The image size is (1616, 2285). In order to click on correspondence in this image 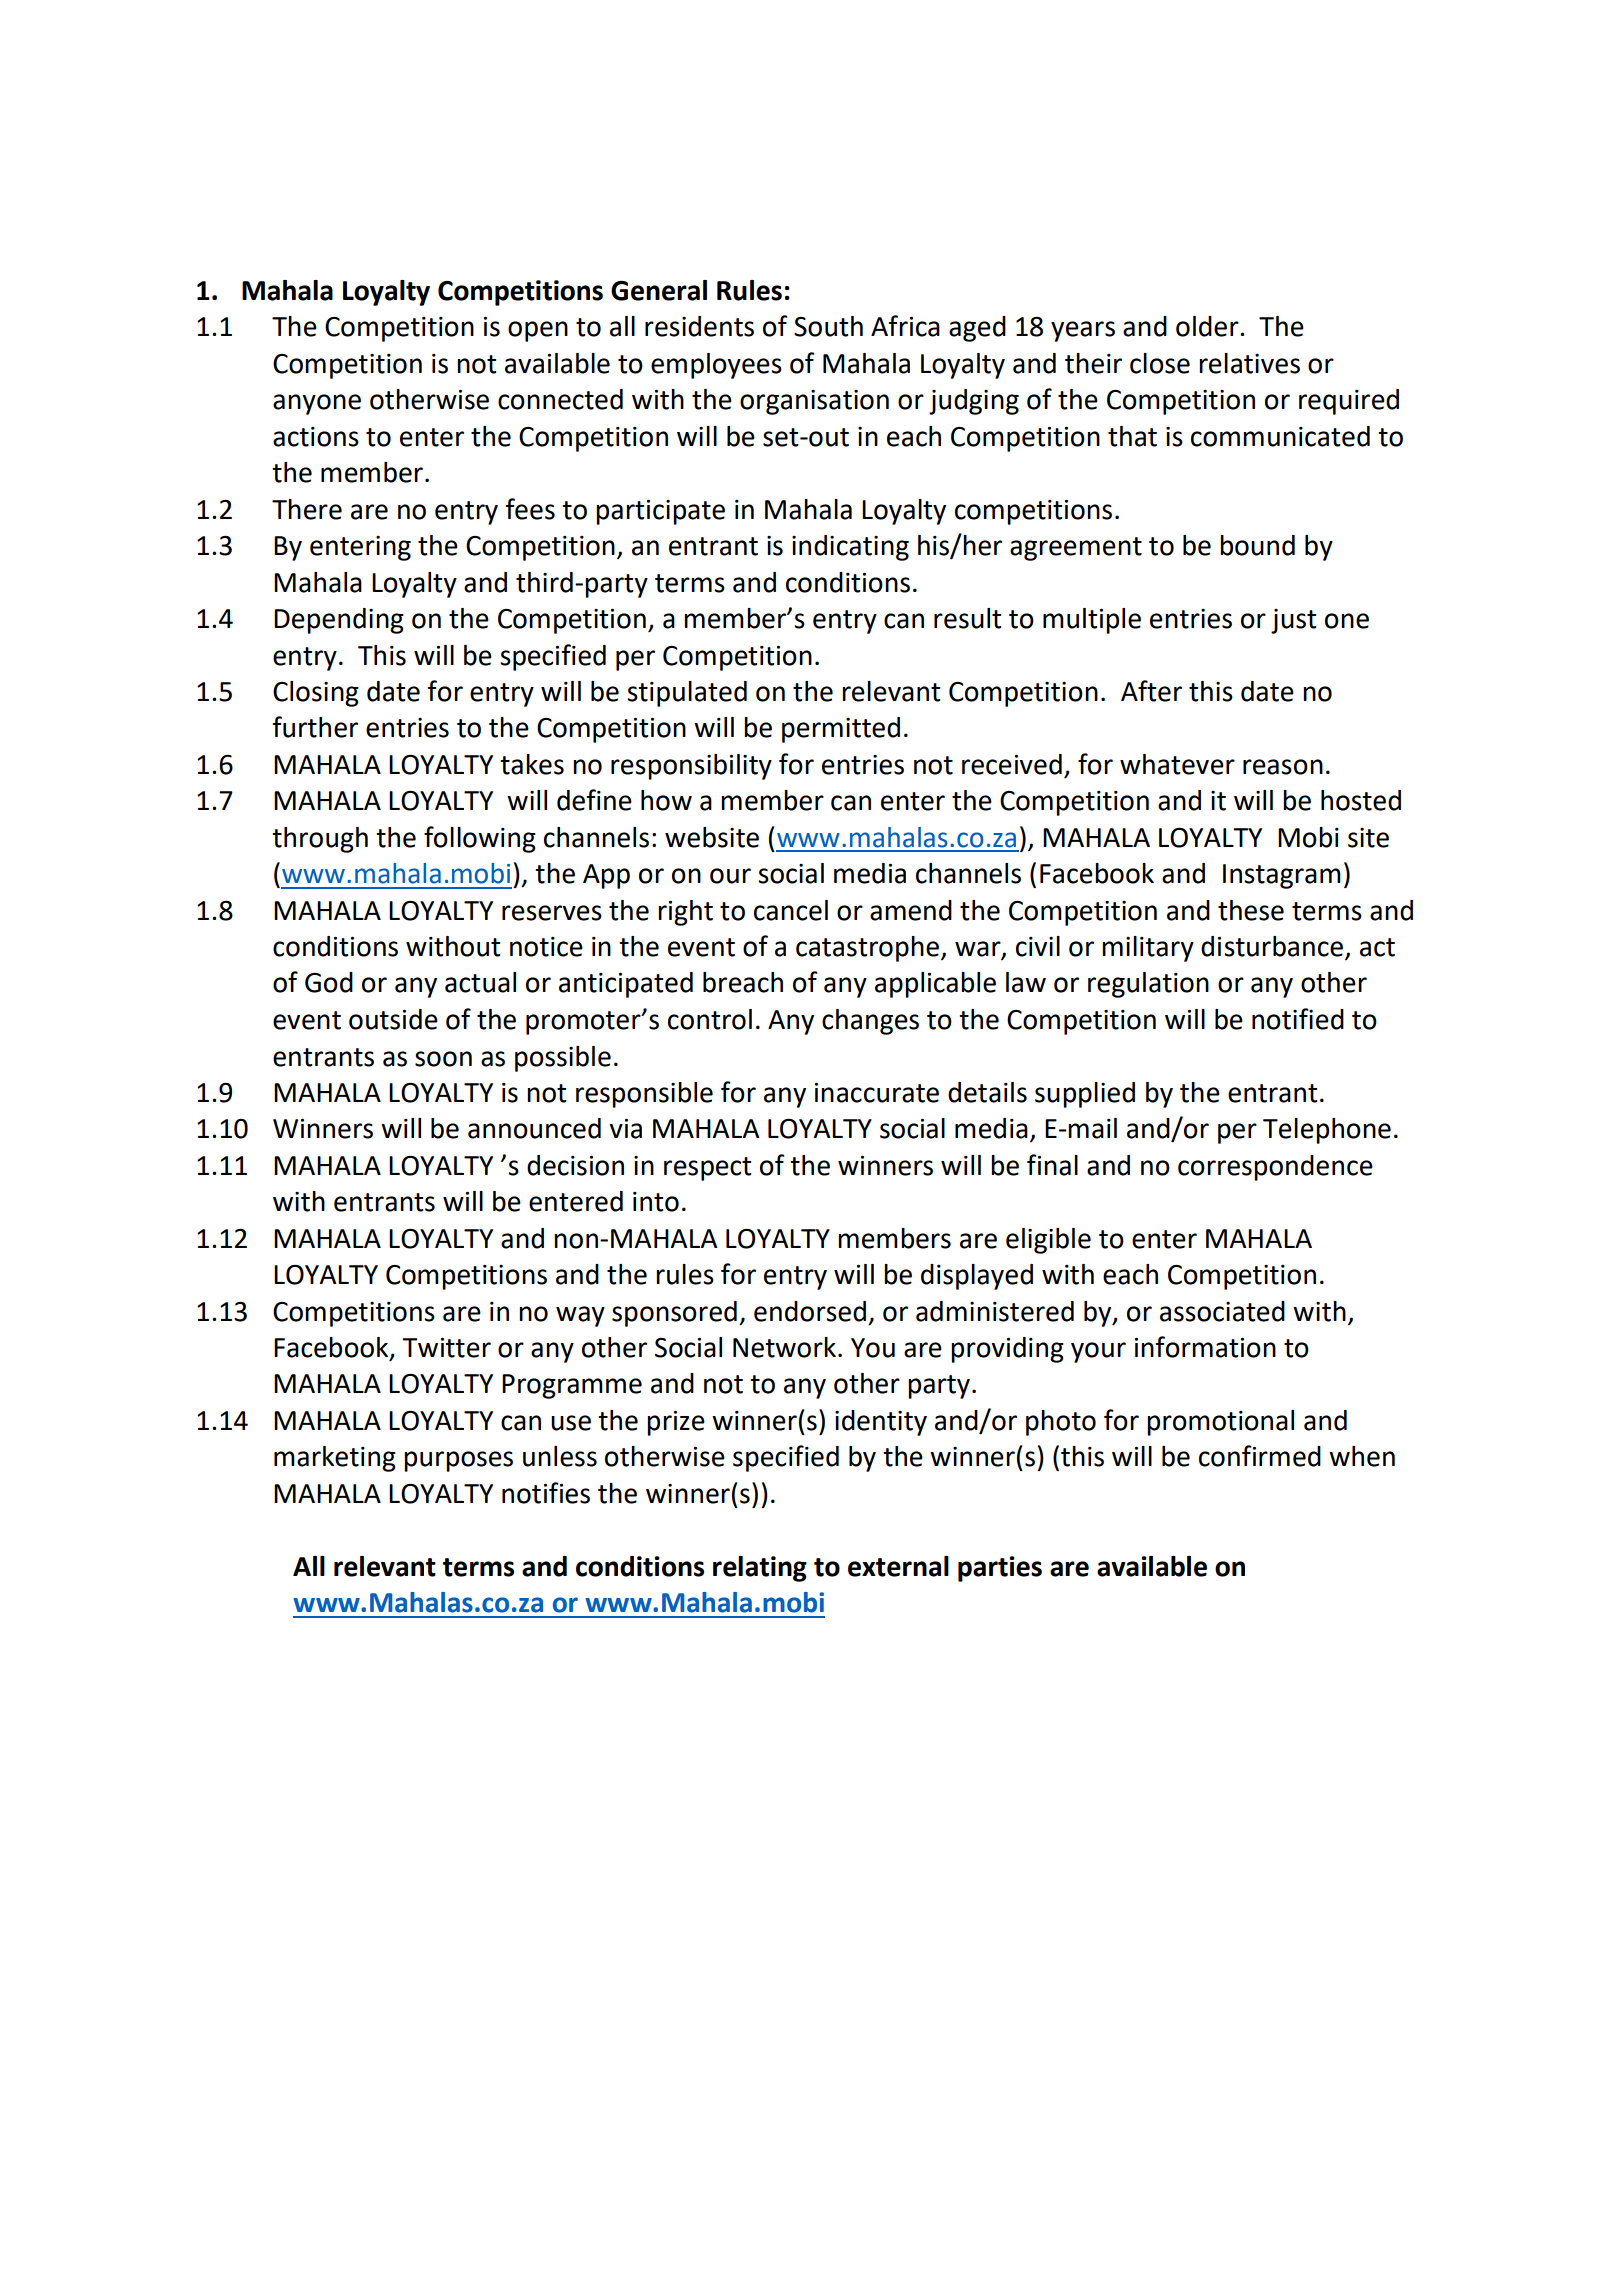, I will do `click(1275, 1168)`.
